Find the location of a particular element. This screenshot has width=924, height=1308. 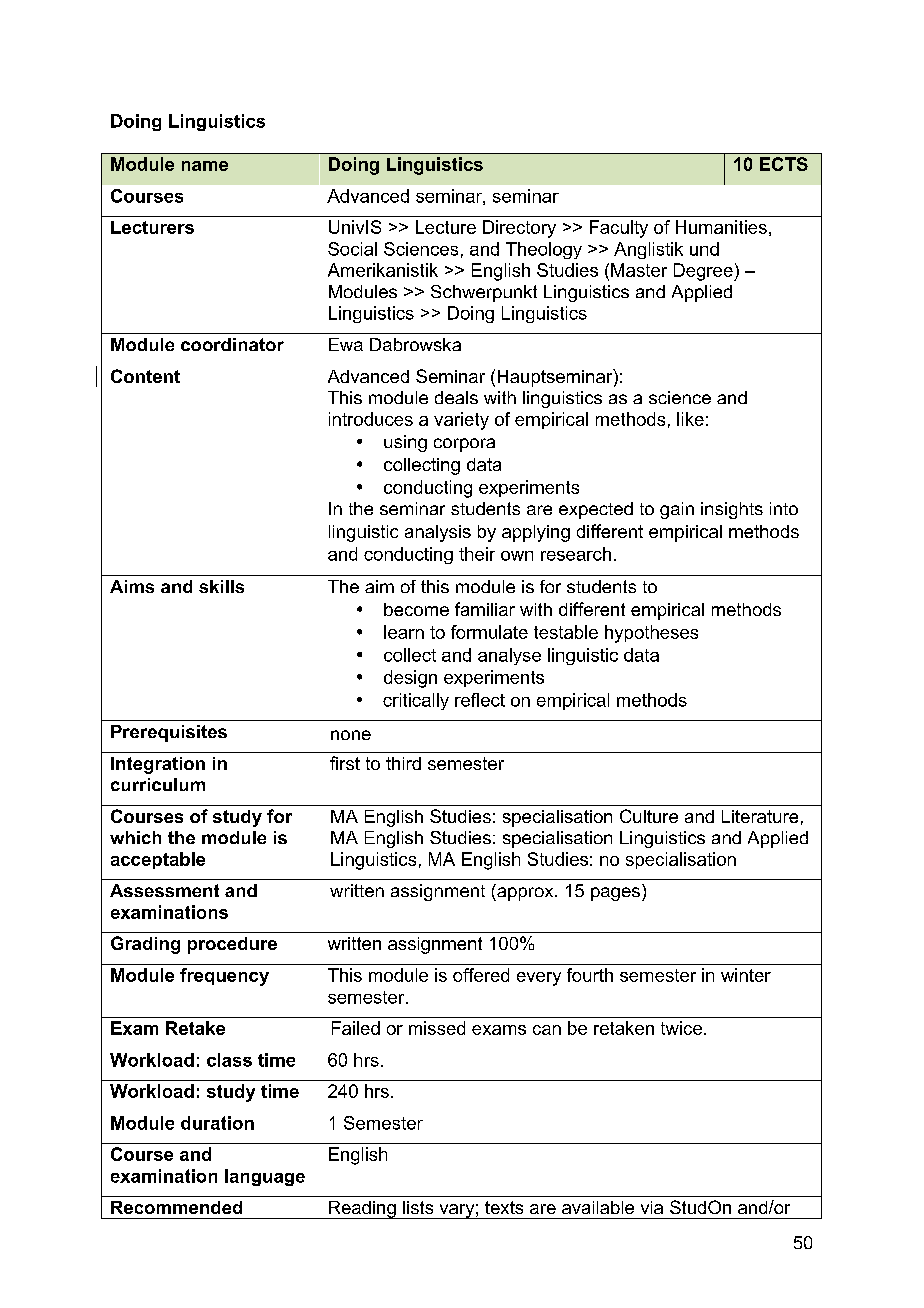

offered is located at coordinates (481, 975).
